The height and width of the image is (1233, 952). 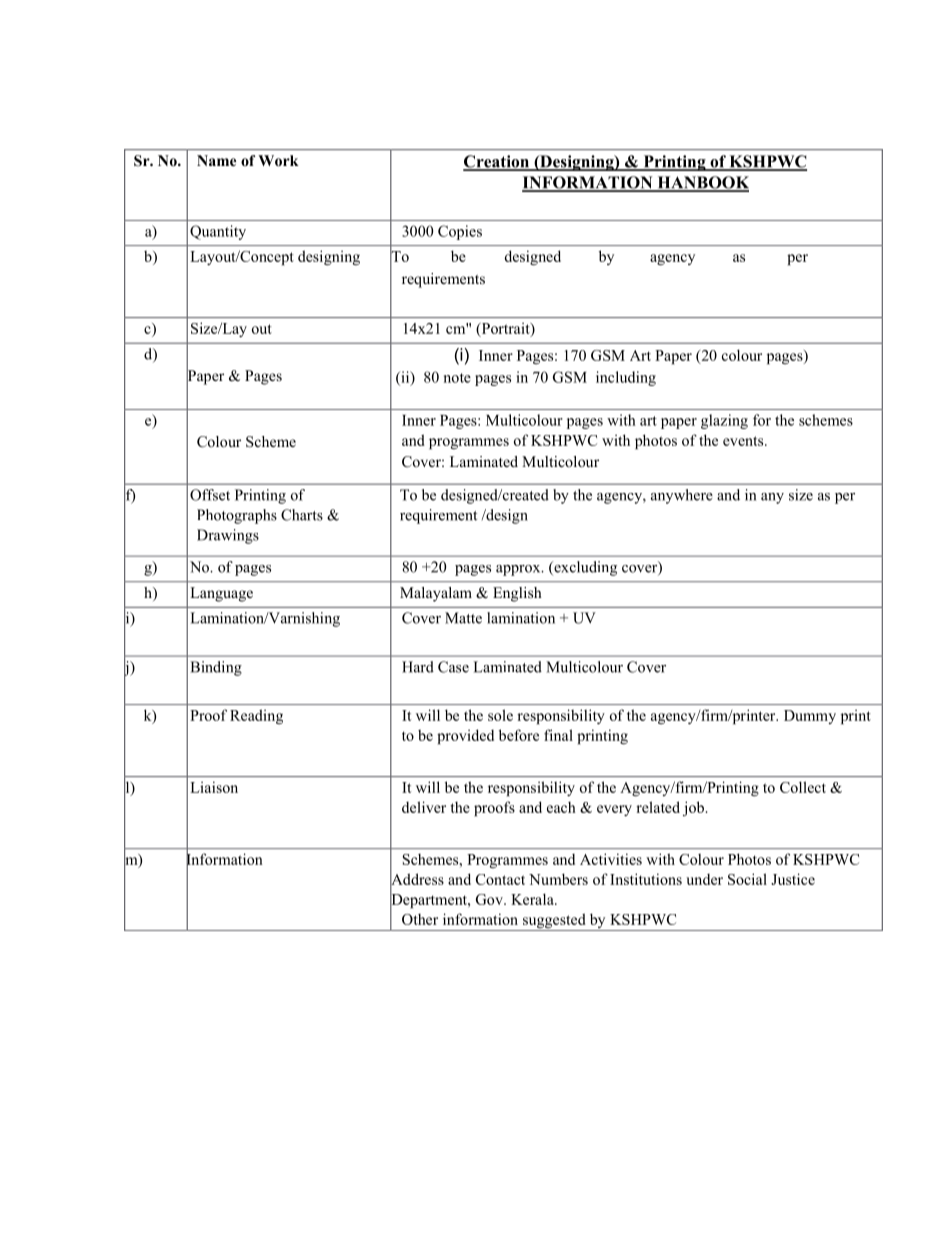 What do you see at coordinates (302, 515) in the image?
I see `Charts` at bounding box center [302, 515].
